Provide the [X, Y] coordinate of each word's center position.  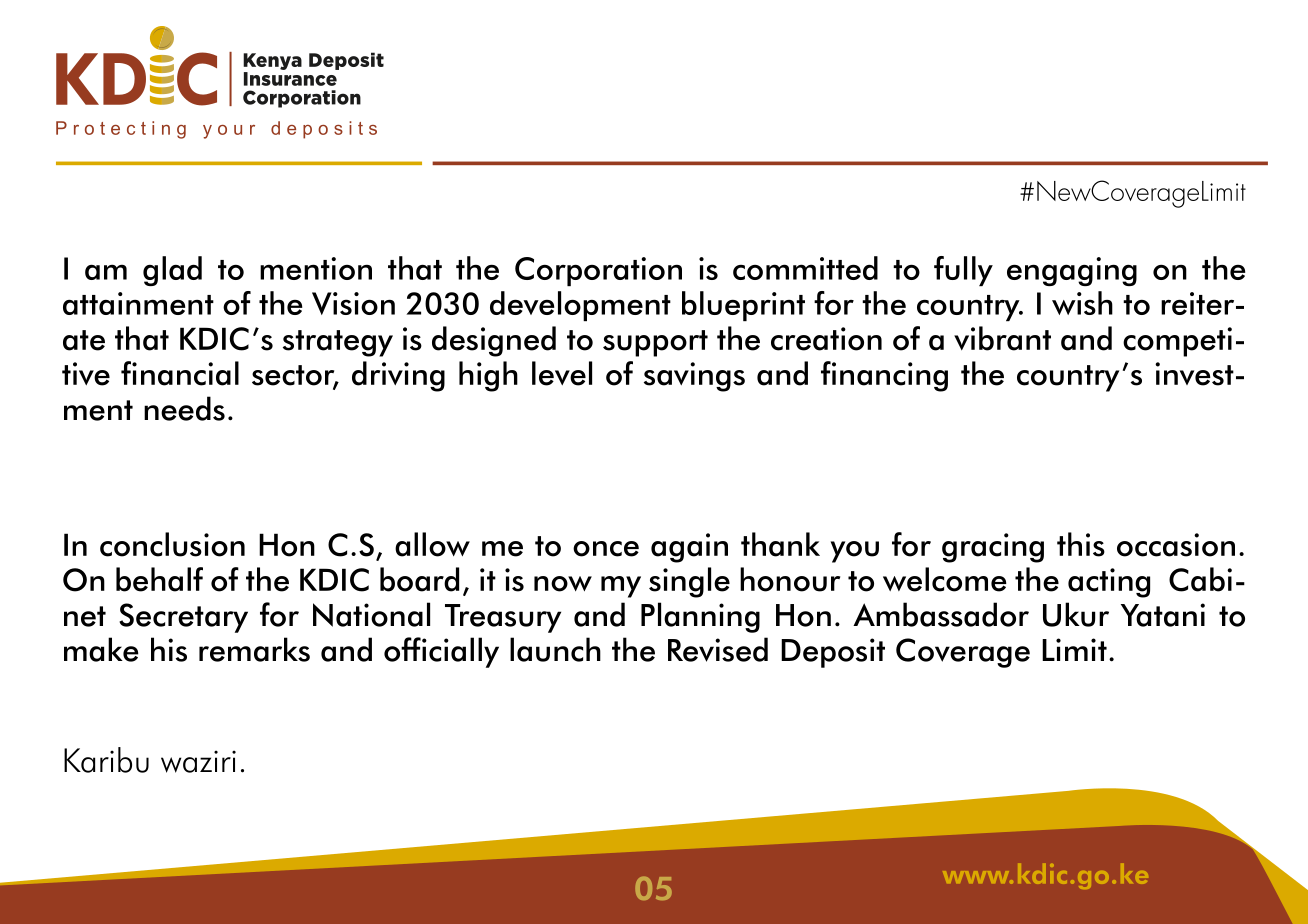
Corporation [598, 271]
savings [694, 377]
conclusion [172, 544]
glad [172, 271]
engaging [1072, 271]
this [1081, 544]
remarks [254, 649]
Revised [718, 649]
